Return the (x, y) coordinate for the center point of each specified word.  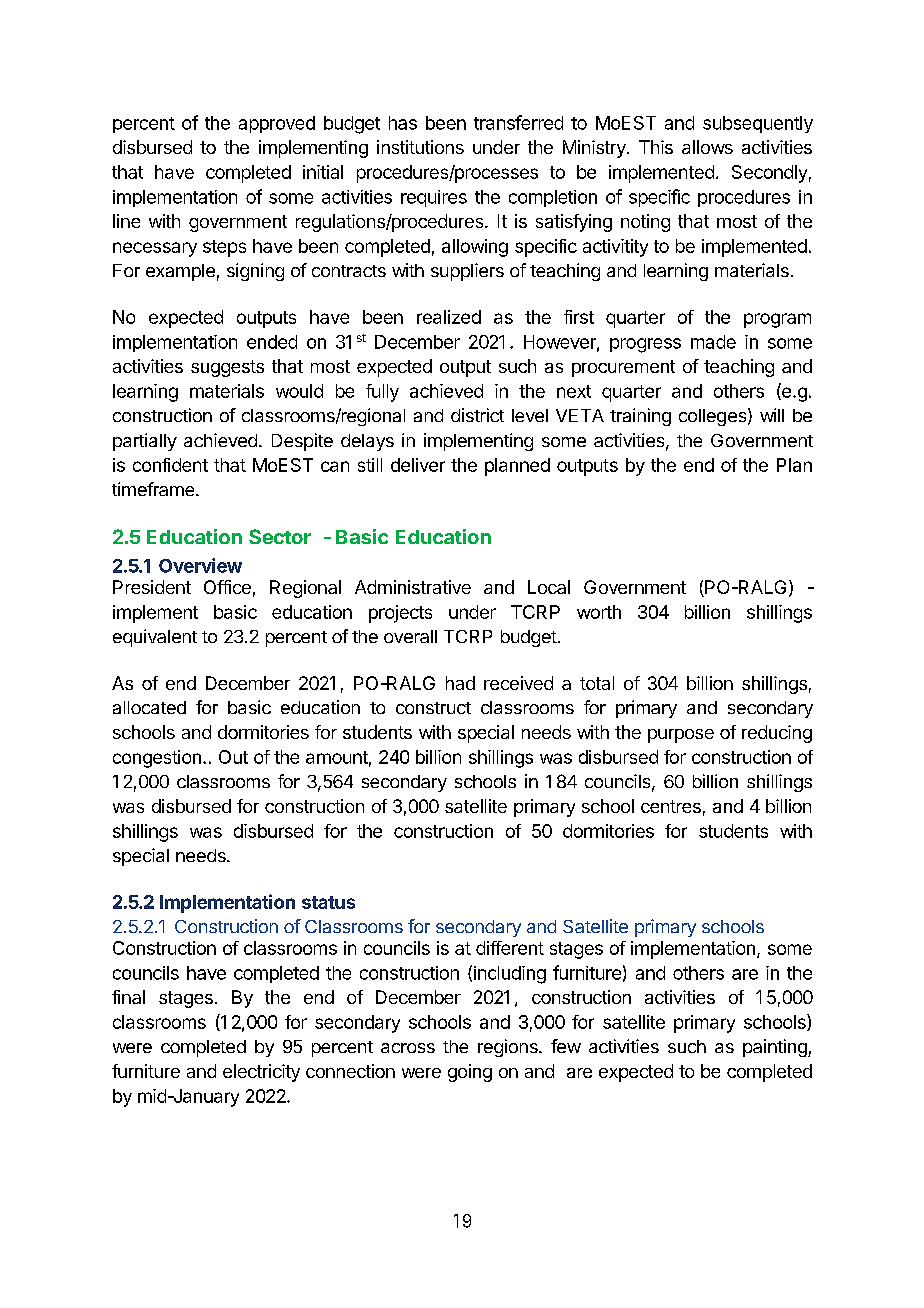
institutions (420, 147)
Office (227, 587)
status (328, 902)
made (713, 342)
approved (277, 124)
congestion (157, 759)
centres (671, 806)
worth (599, 612)
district (477, 415)
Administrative (413, 587)
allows (707, 147)
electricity (261, 1073)
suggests (227, 368)
